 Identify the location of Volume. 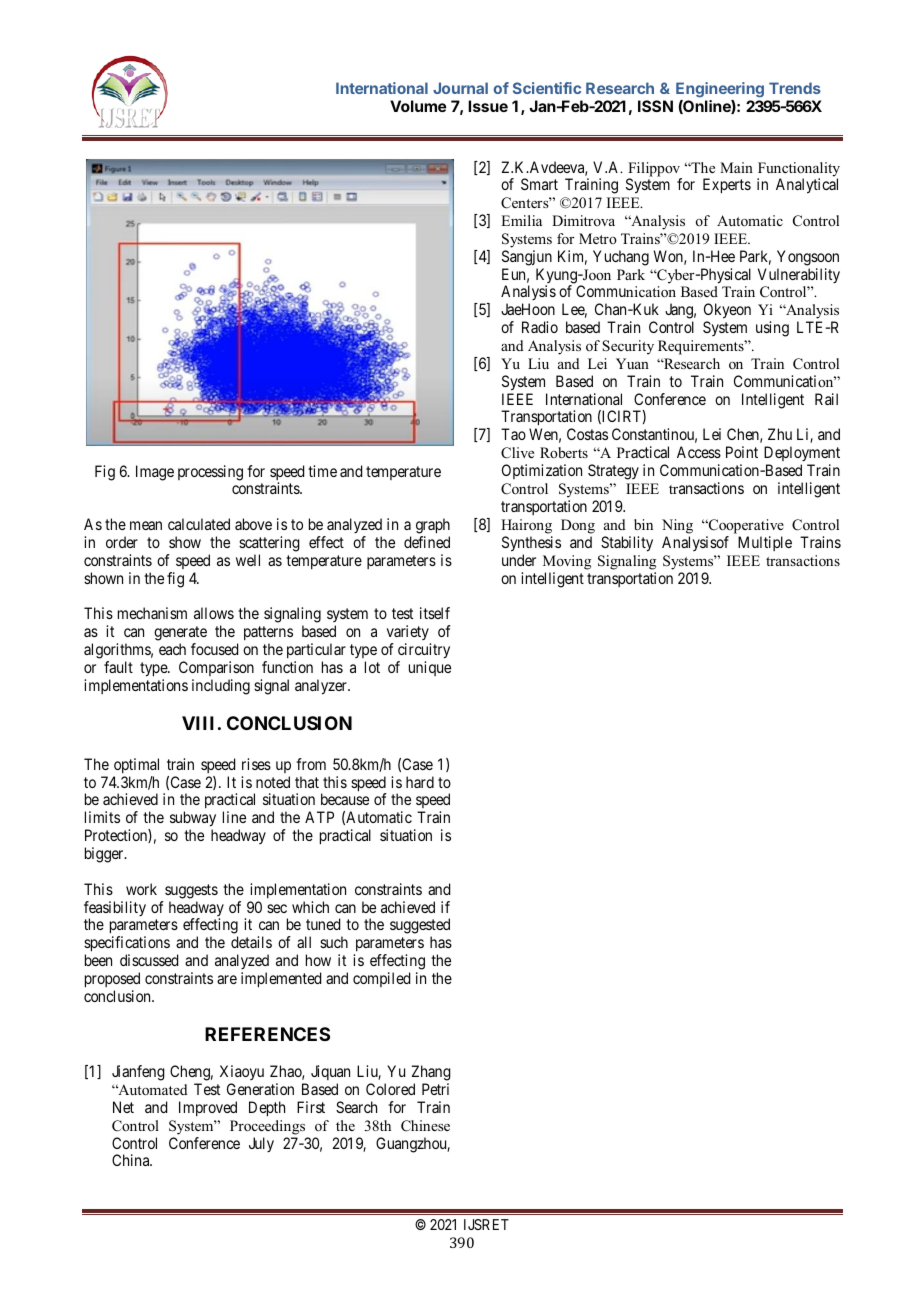
(418, 106).
